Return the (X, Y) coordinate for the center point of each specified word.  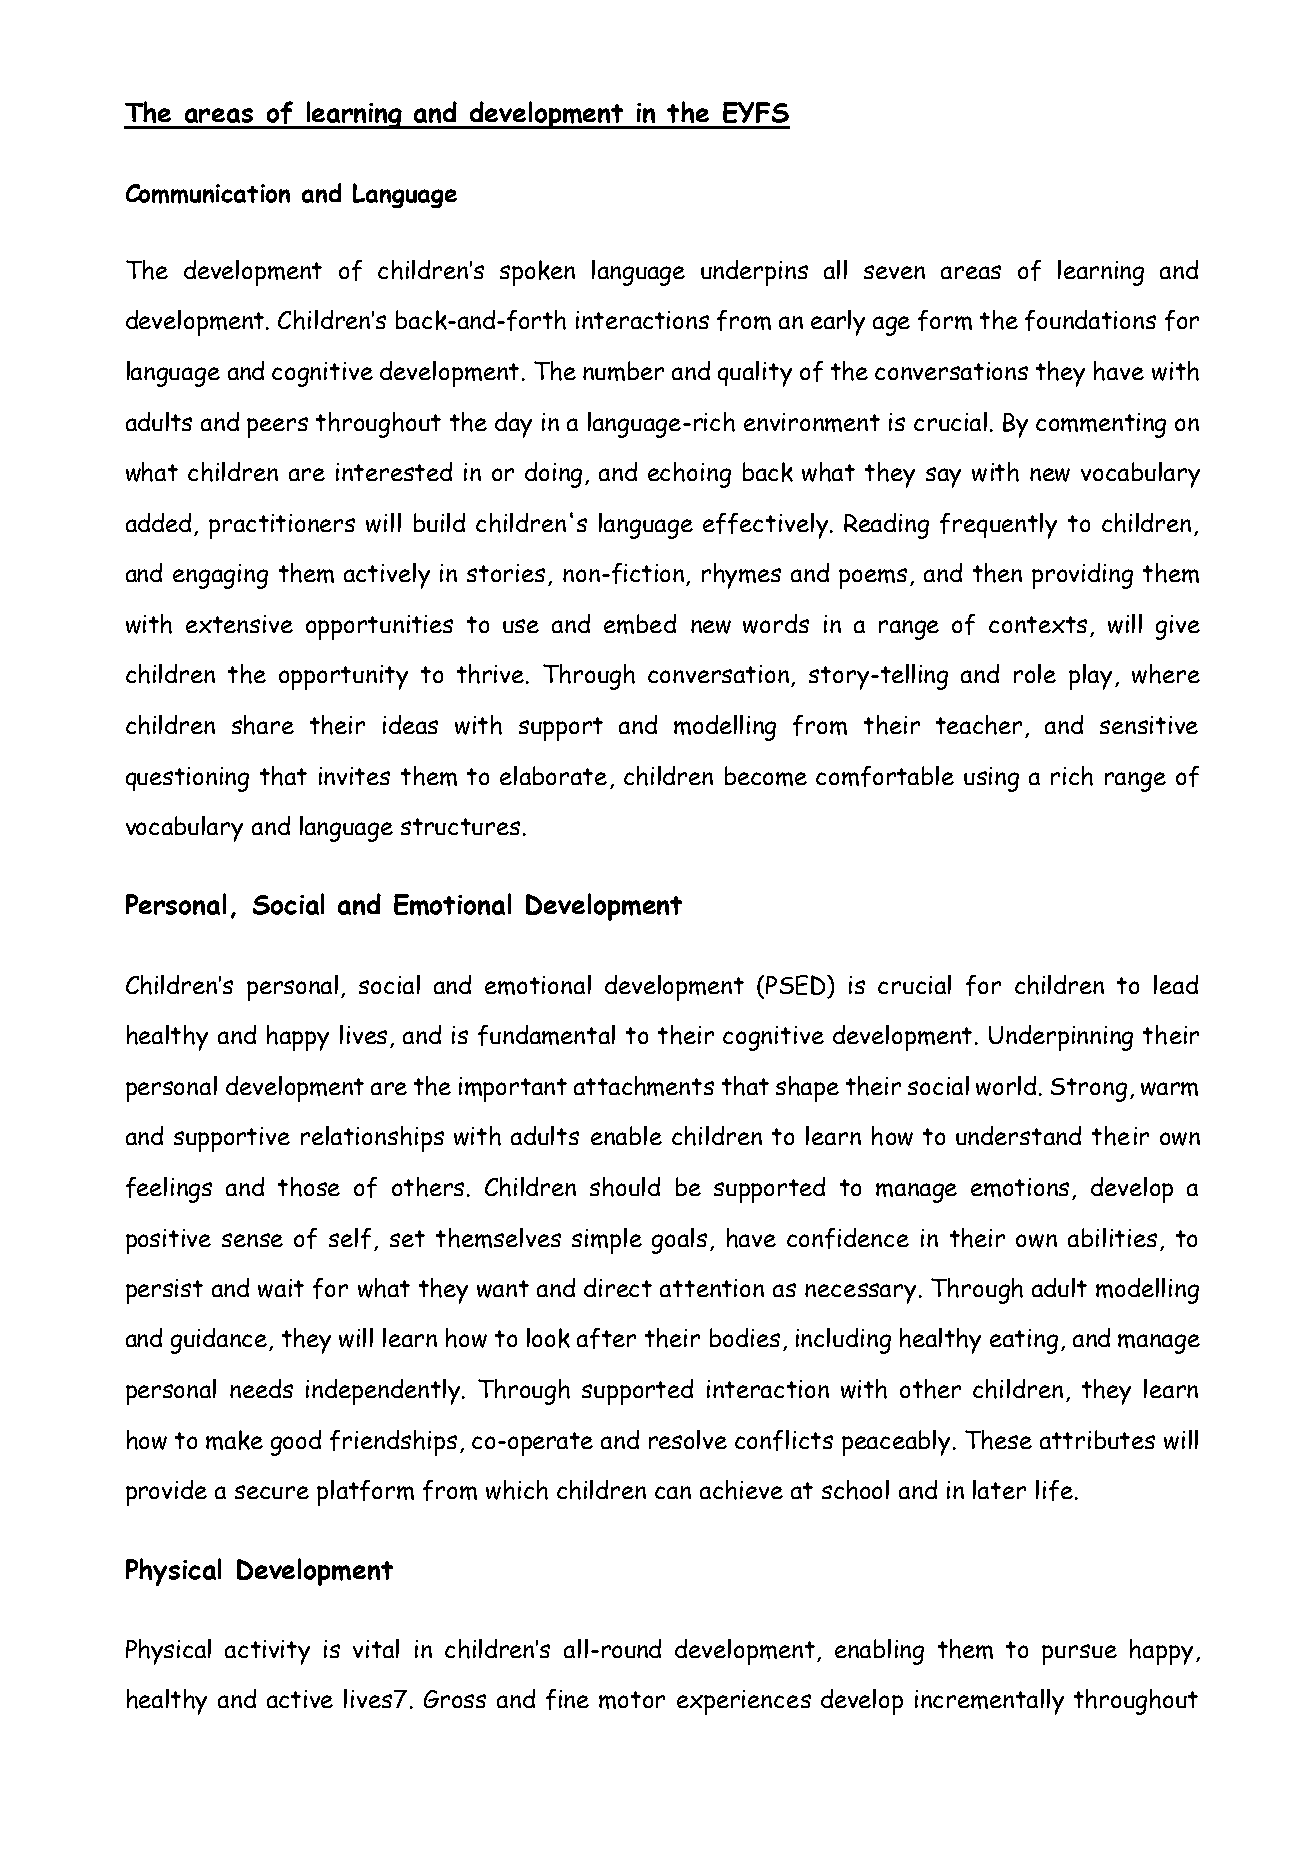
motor (632, 1700)
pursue (1079, 1654)
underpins (754, 273)
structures (460, 826)
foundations (1090, 320)
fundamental (546, 1035)
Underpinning (1061, 1038)
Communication (208, 194)
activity (267, 1652)
